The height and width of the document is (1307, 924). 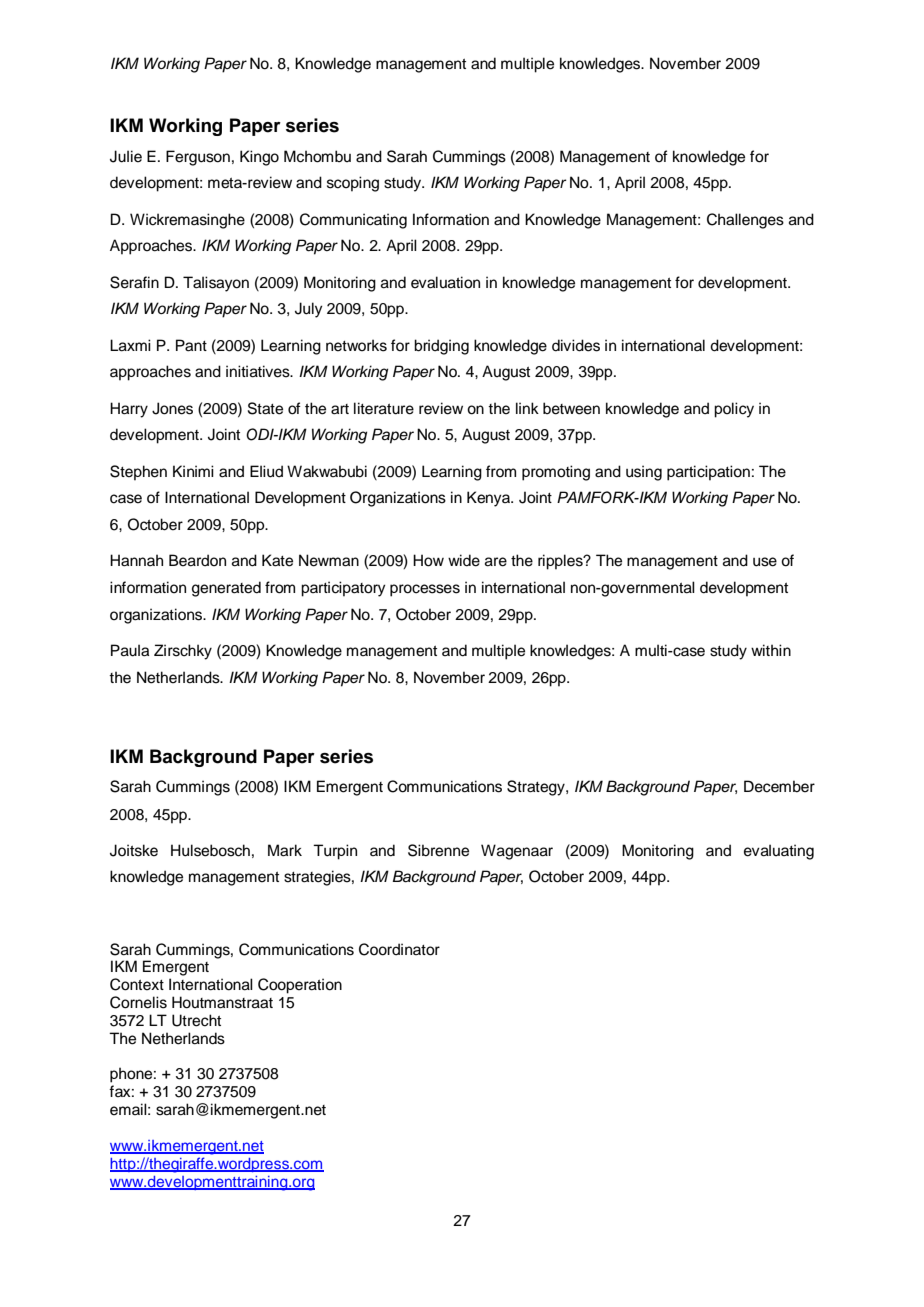 What do you see at coordinates (226, 589) in the document?
I see `generated` at bounding box center [226, 589].
